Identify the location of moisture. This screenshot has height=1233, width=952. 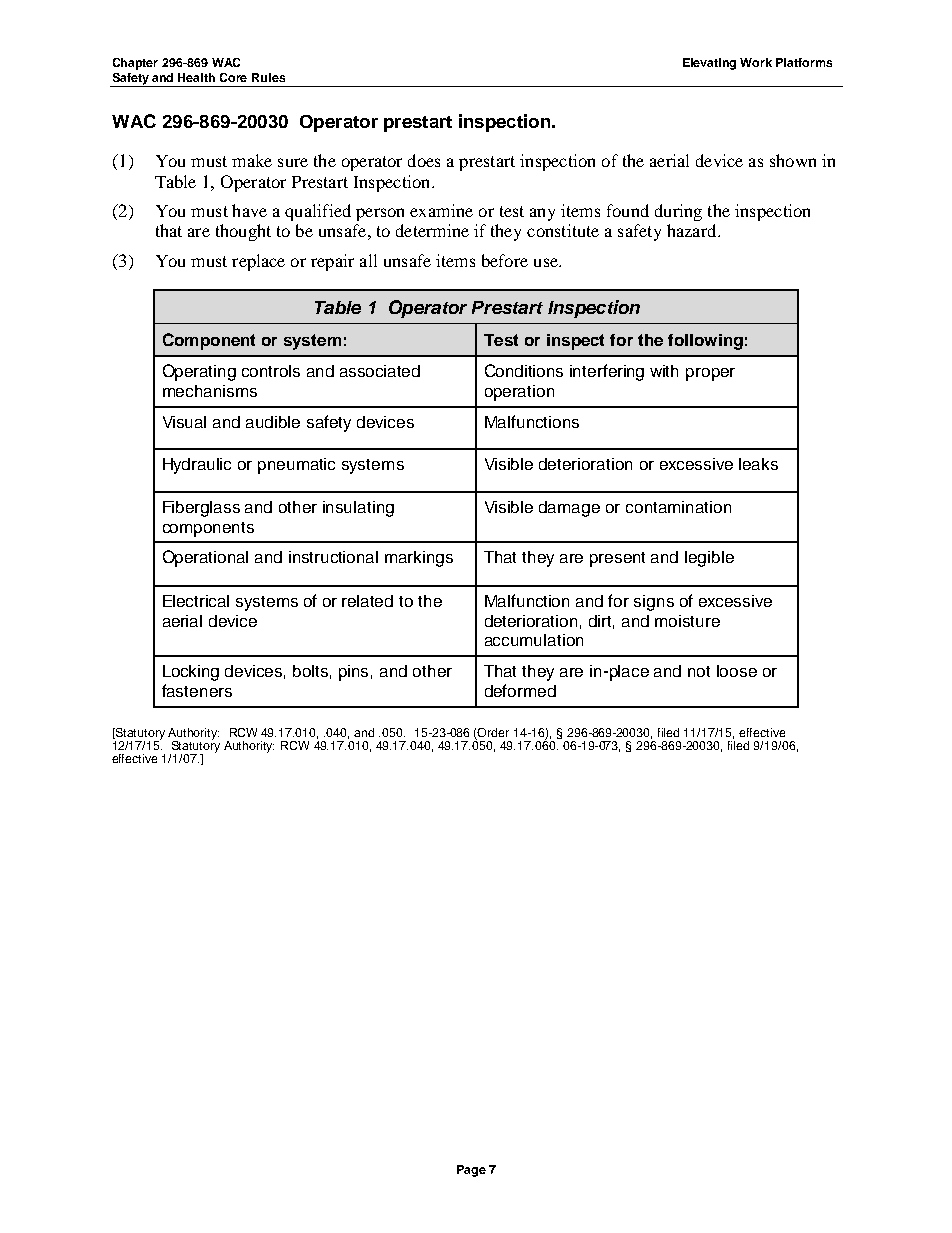
(687, 621).
